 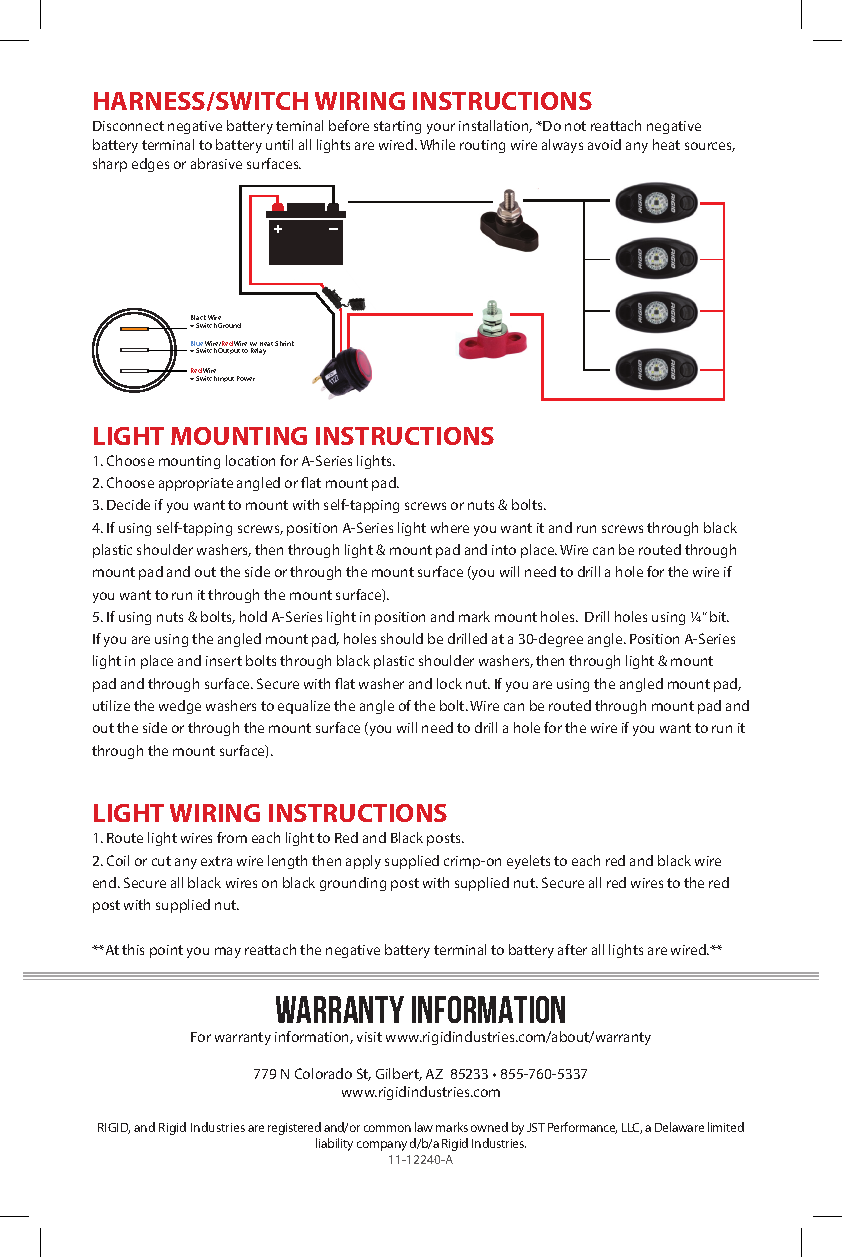 I want to click on edges, so click(x=150, y=165).
